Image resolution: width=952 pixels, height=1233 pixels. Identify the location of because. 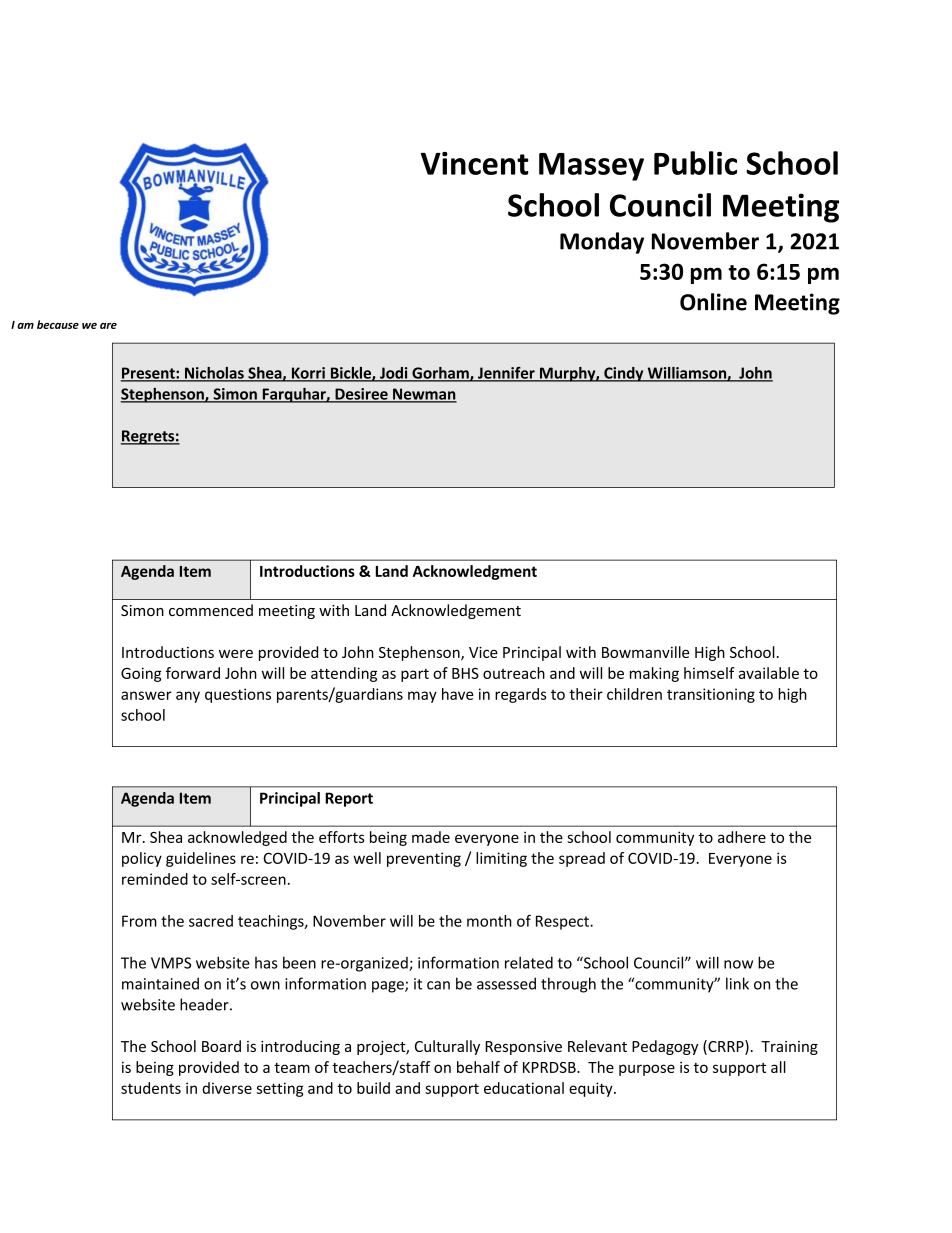
(58, 324).
